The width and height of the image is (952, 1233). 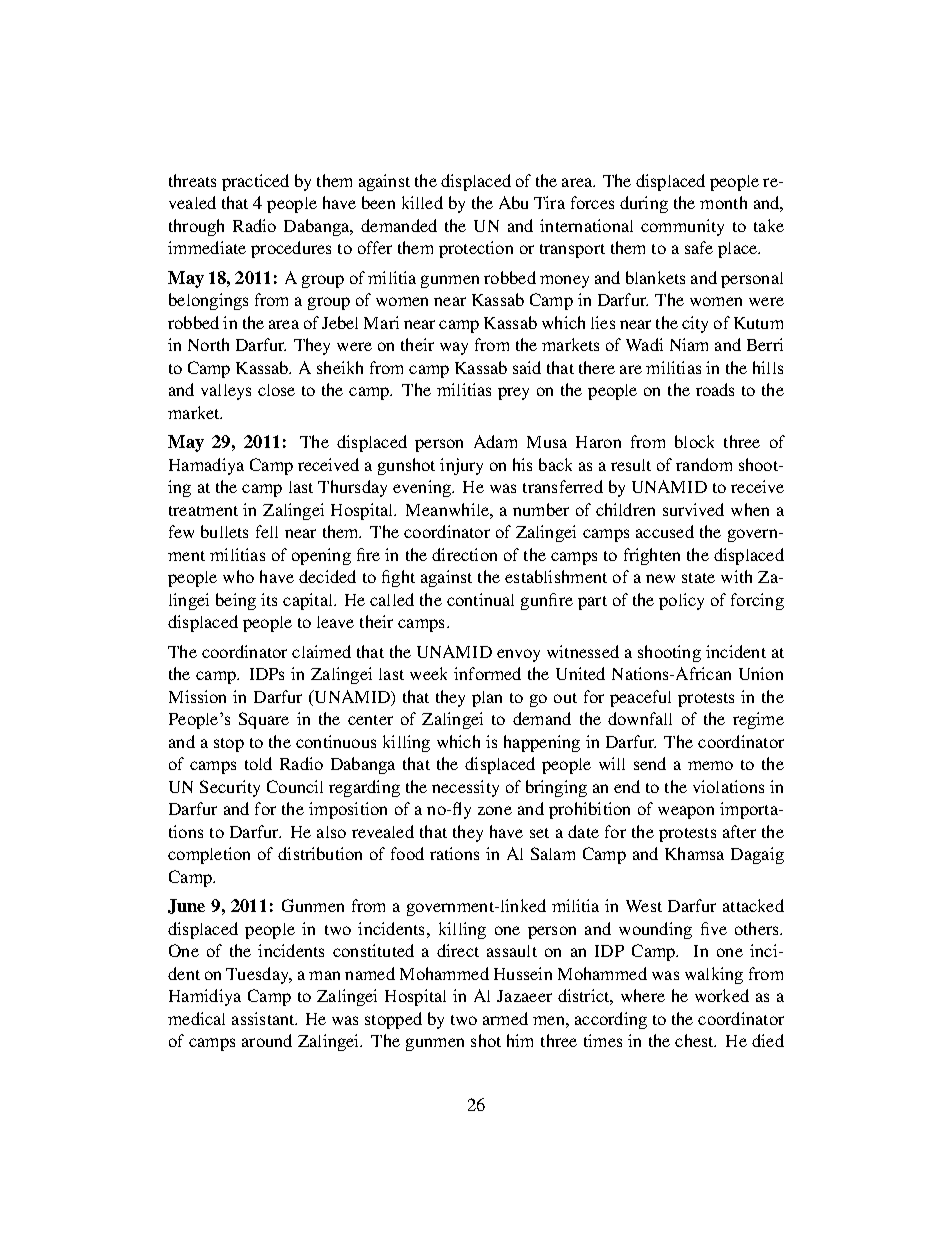 I want to click on continual, so click(x=480, y=599).
